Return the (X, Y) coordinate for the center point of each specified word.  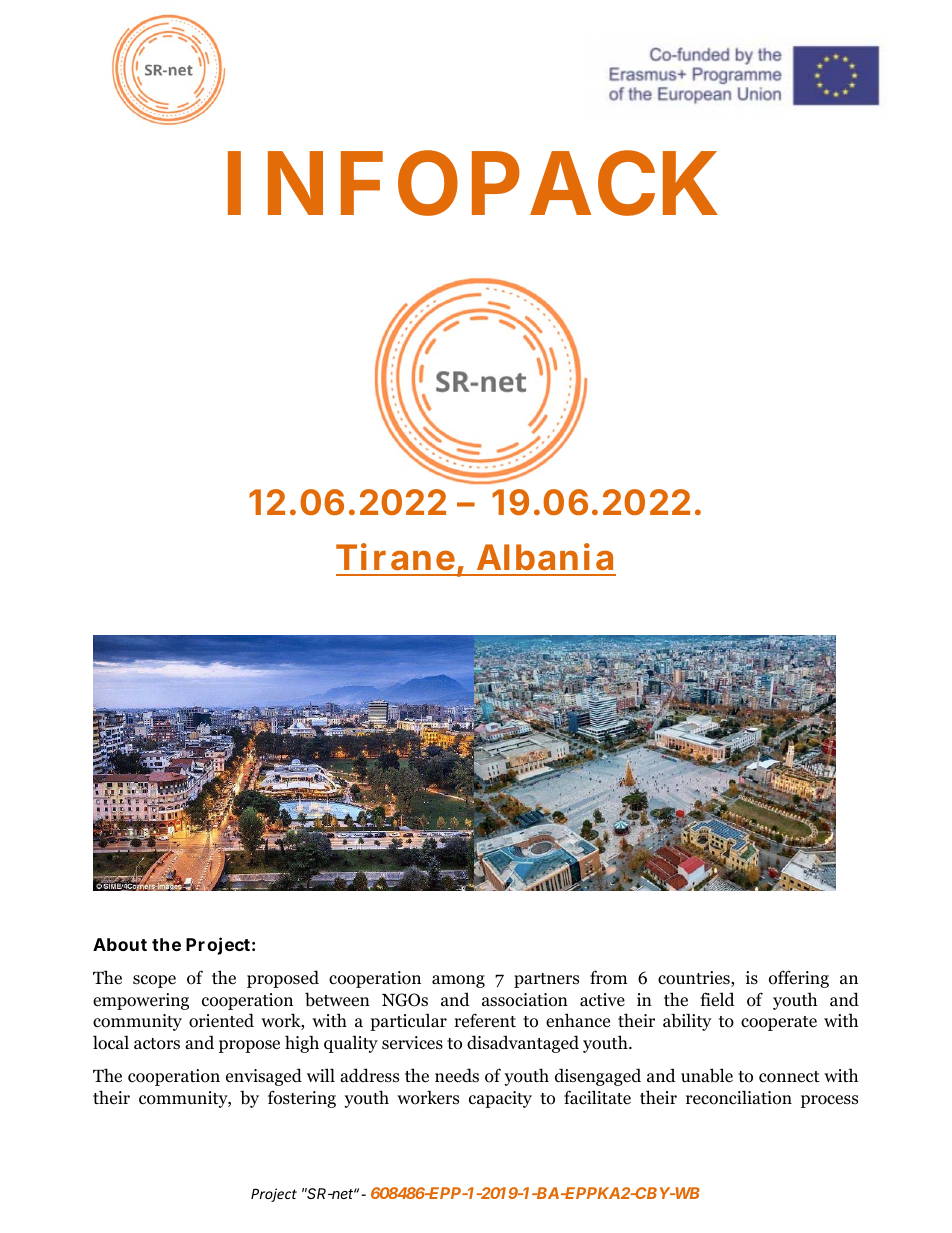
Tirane (397, 558)
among (458, 981)
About (120, 944)
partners (546, 980)
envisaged (264, 1077)
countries (695, 979)
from (608, 977)
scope (154, 981)
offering (799, 979)
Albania (545, 557)
